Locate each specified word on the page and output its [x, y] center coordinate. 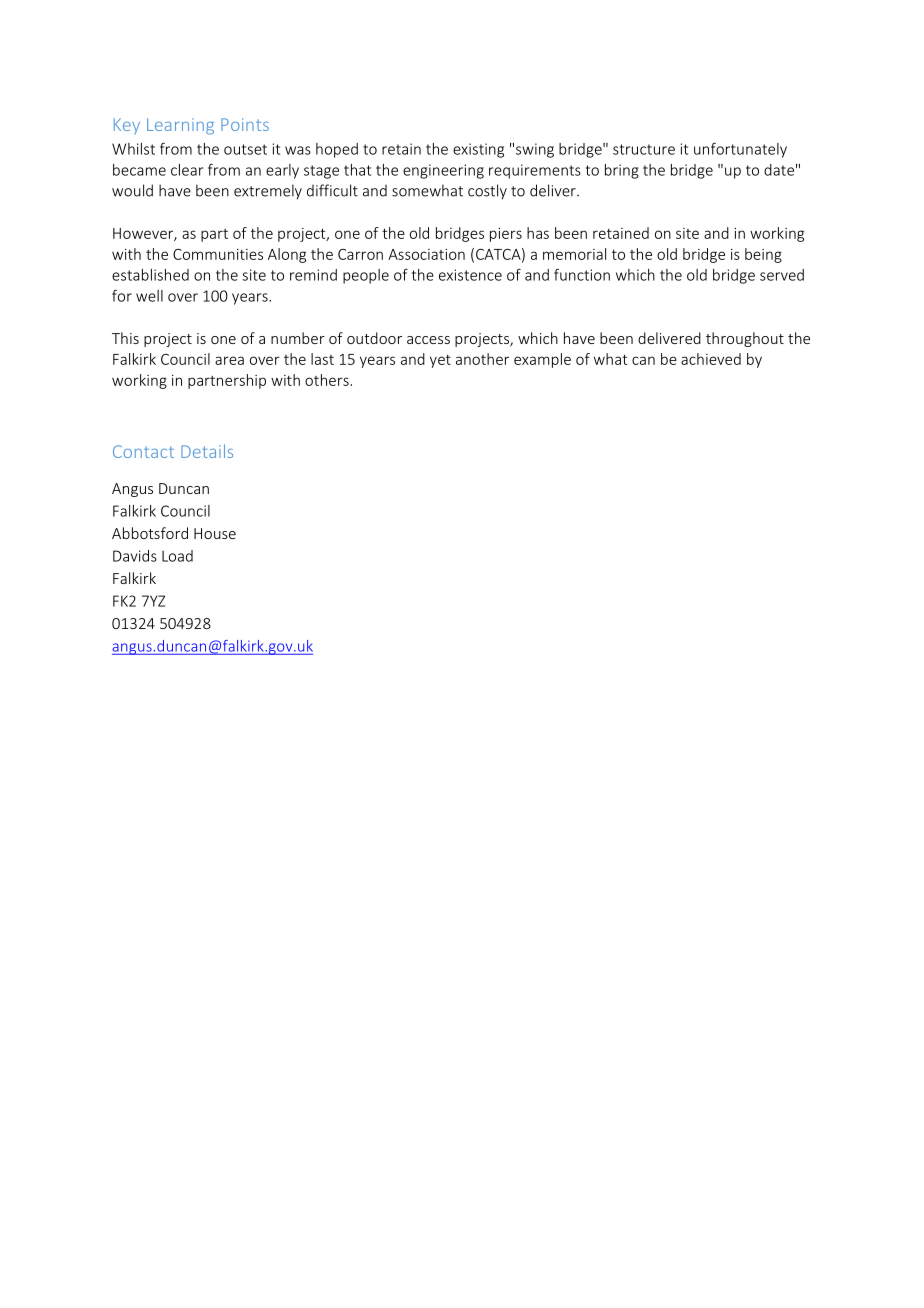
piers [506, 235]
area [229, 360]
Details [207, 451]
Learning [180, 126]
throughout [745, 339]
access [428, 340]
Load [177, 556]
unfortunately [740, 150]
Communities [218, 254]
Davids [135, 556]
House [215, 533]
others [328, 380]
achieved [711, 359]
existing [478, 150]
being [763, 255]
